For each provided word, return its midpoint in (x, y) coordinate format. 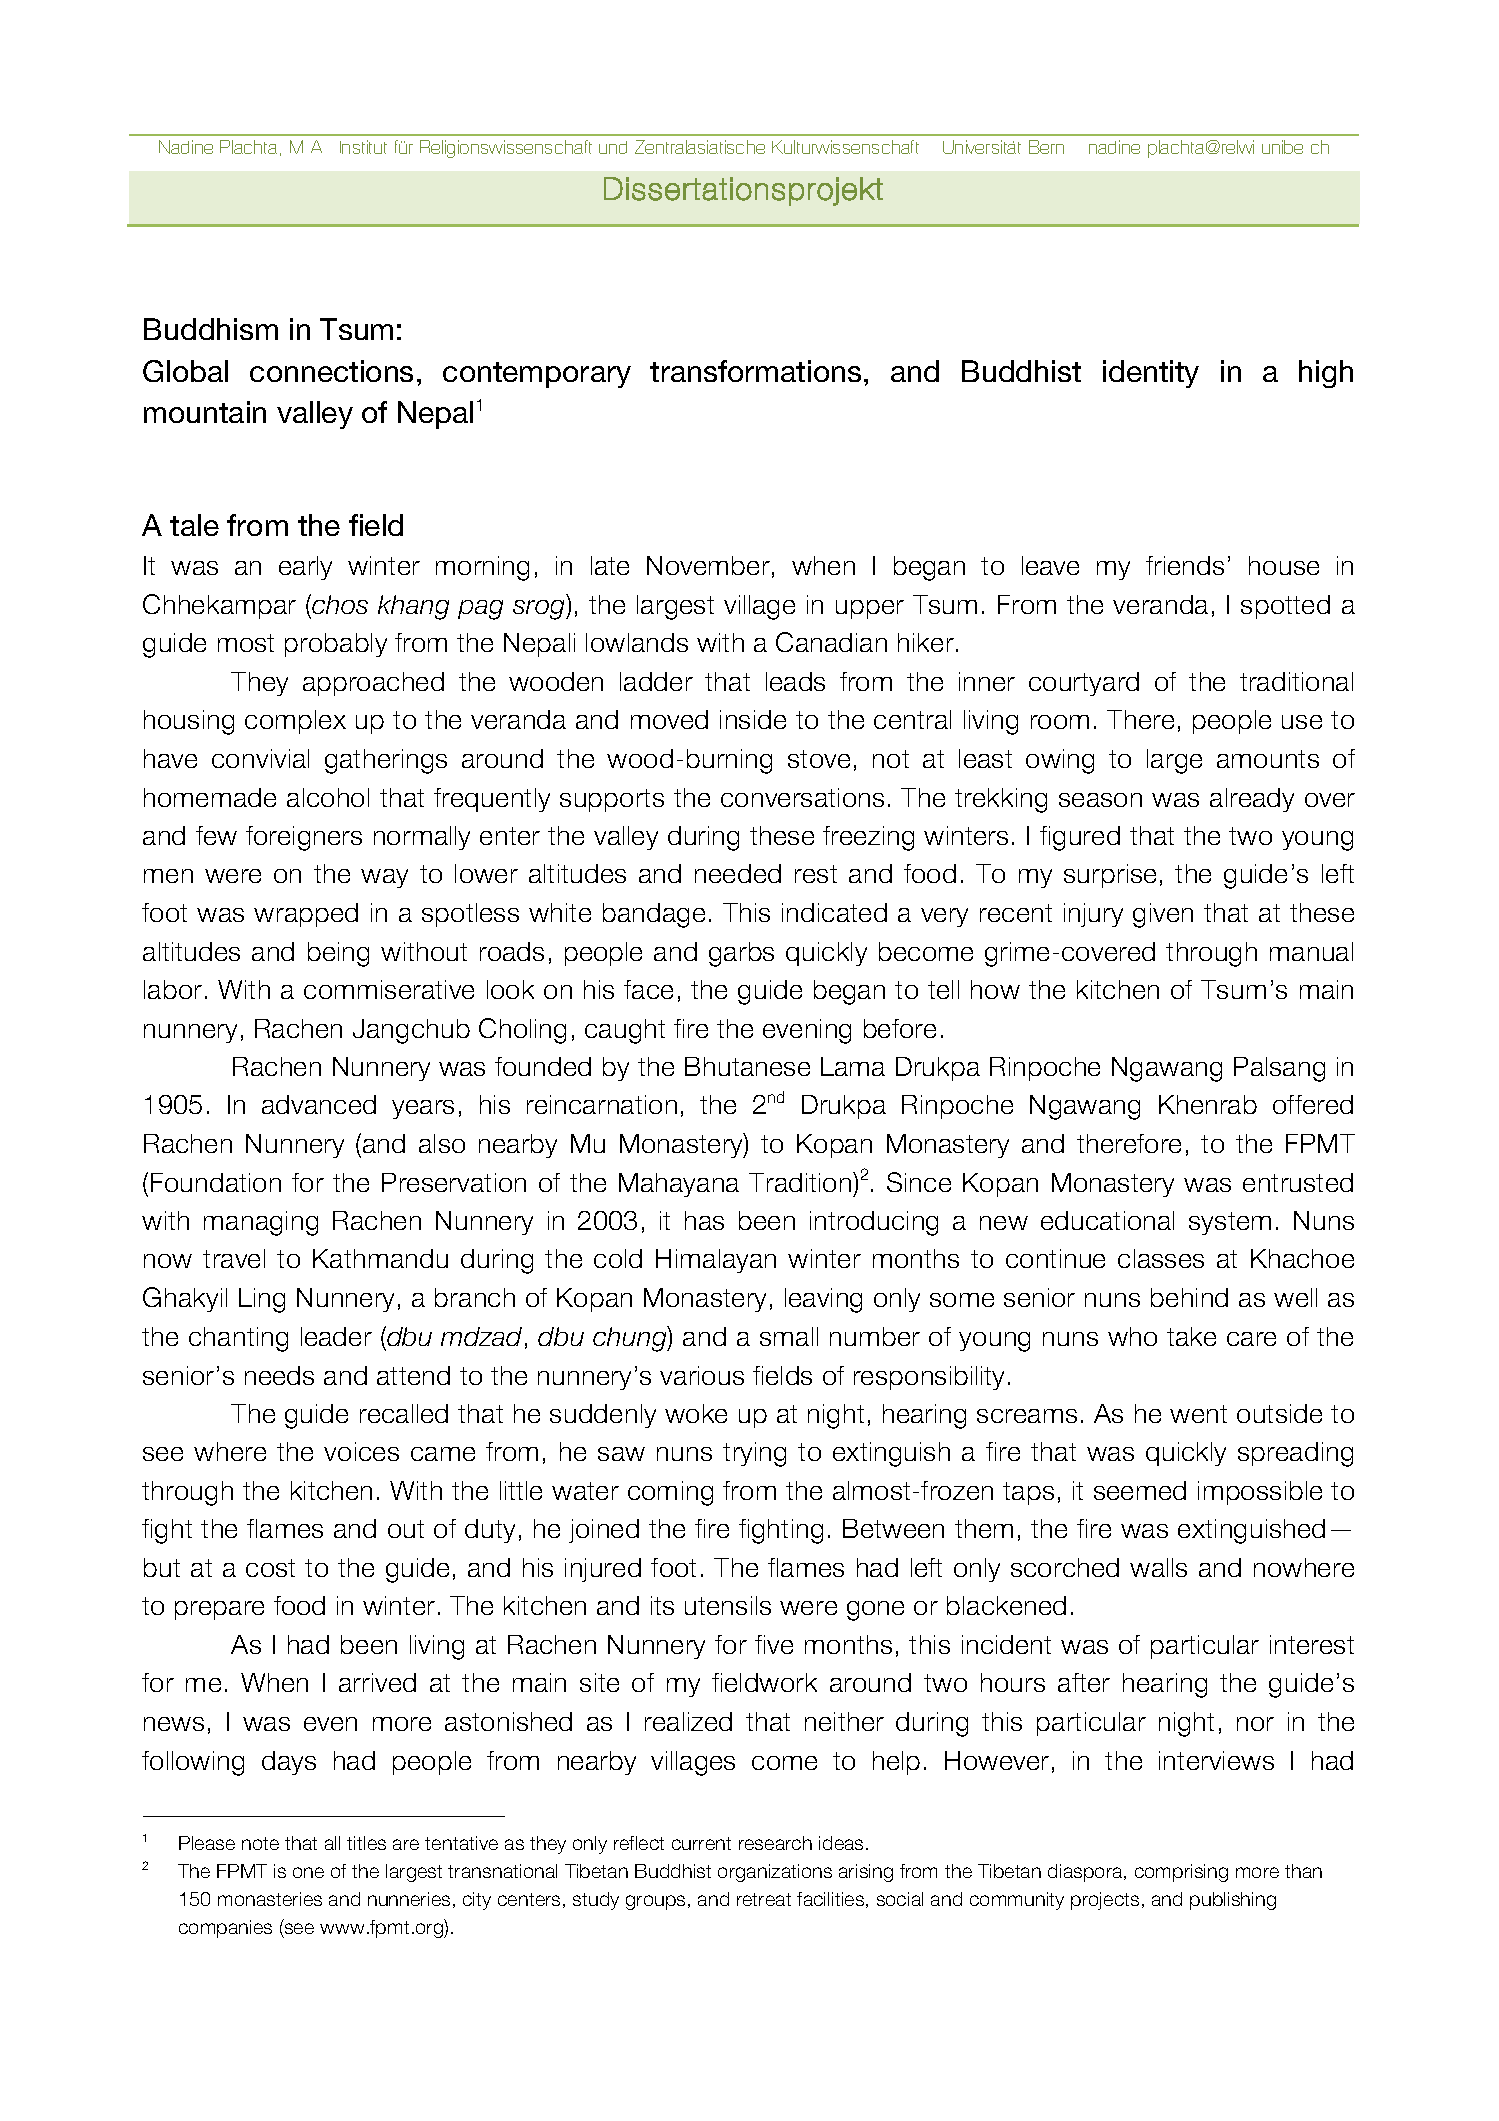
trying (754, 1454)
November (708, 565)
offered (1313, 1104)
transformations (755, 371)
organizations (775, 1873)
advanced (319, 1104)
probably (336, 645)
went (1198, 1414)
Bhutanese (747, 1066)
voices (361, 1451)
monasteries (270, 1899)
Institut (363, 147)
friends (1185, 565)
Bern (1046, 147)
